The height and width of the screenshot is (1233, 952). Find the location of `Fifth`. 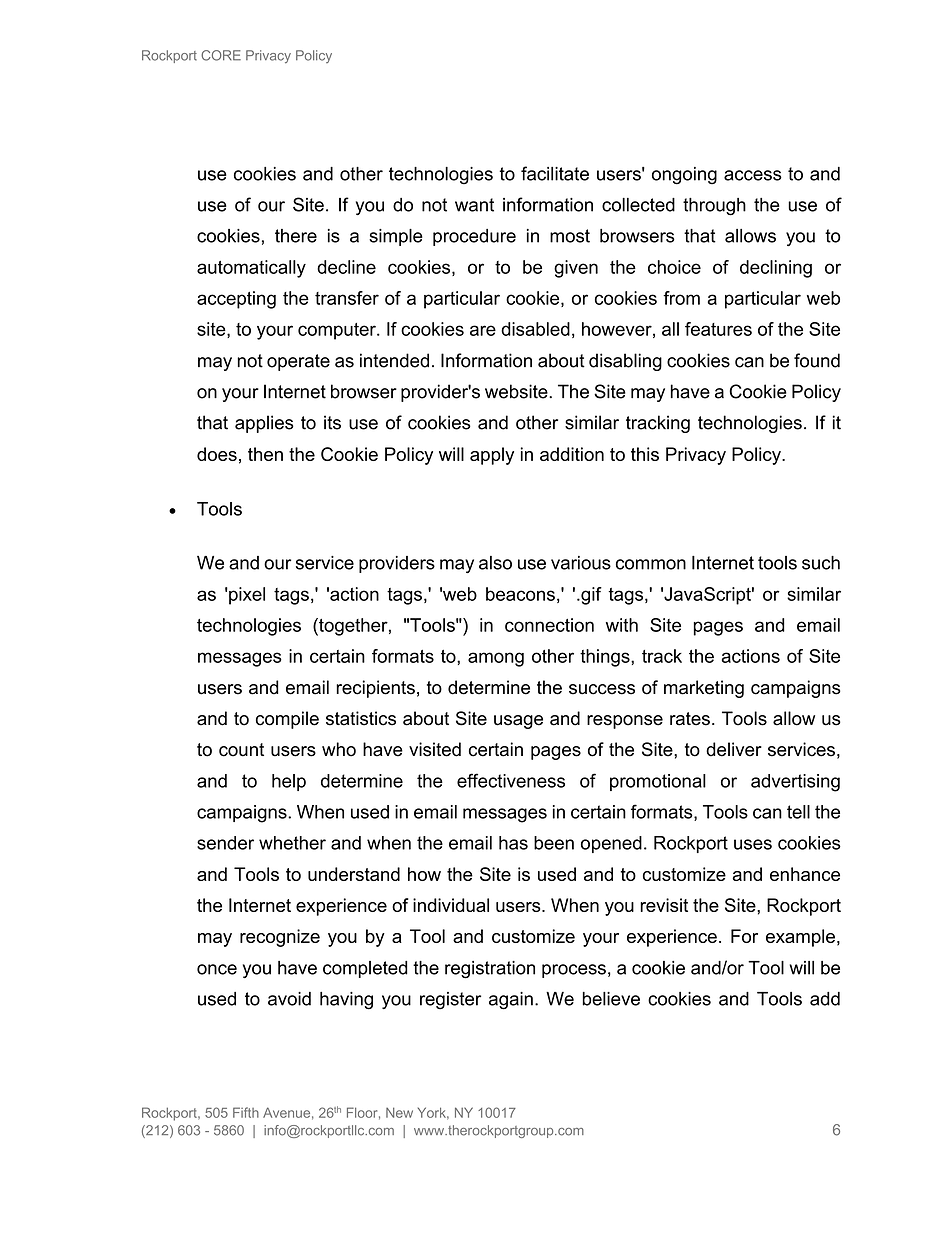

Fifth is located at coordinates (246, 1112).
